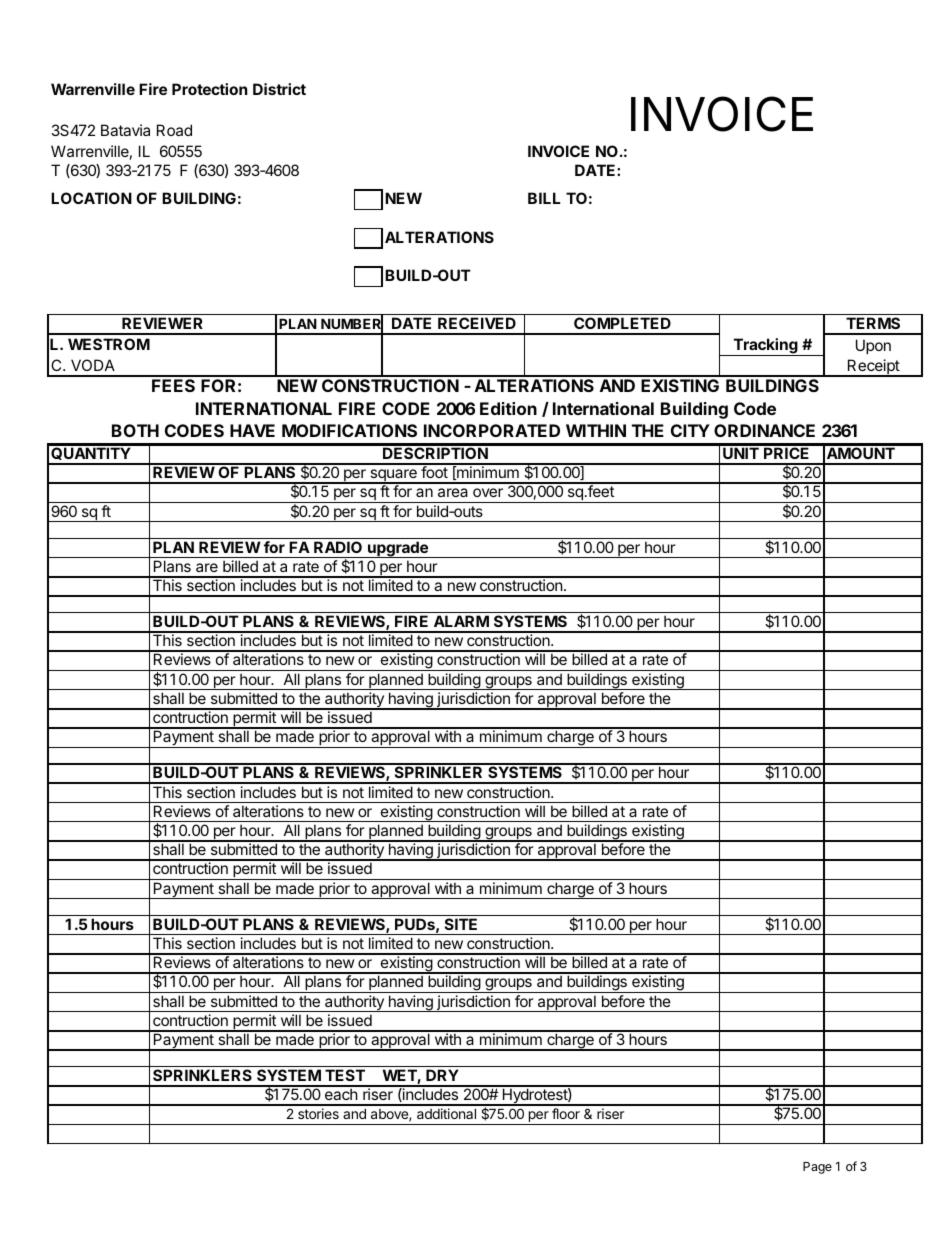 This screenshot has height=1233, width=952. Describe the element at coordinates (174, 130) in the screenshot. I see `Road` at that location.
